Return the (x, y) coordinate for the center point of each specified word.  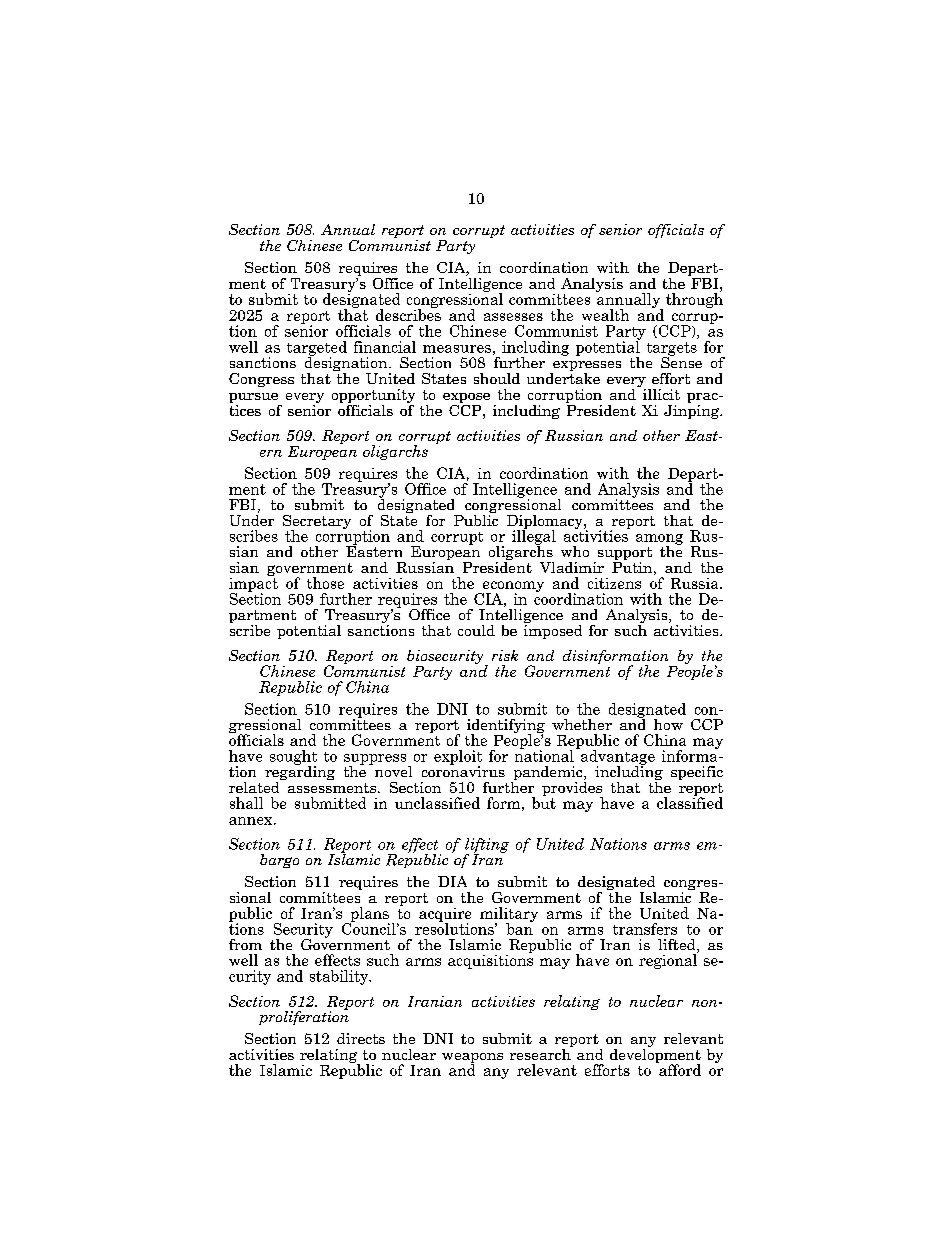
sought (293, 758)
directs (361, 1038)
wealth (605, 315)
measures (457, 349)
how (668, 724)
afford (679, 1069)
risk (505, 655)
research (541, 1053)
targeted (317, 349)
